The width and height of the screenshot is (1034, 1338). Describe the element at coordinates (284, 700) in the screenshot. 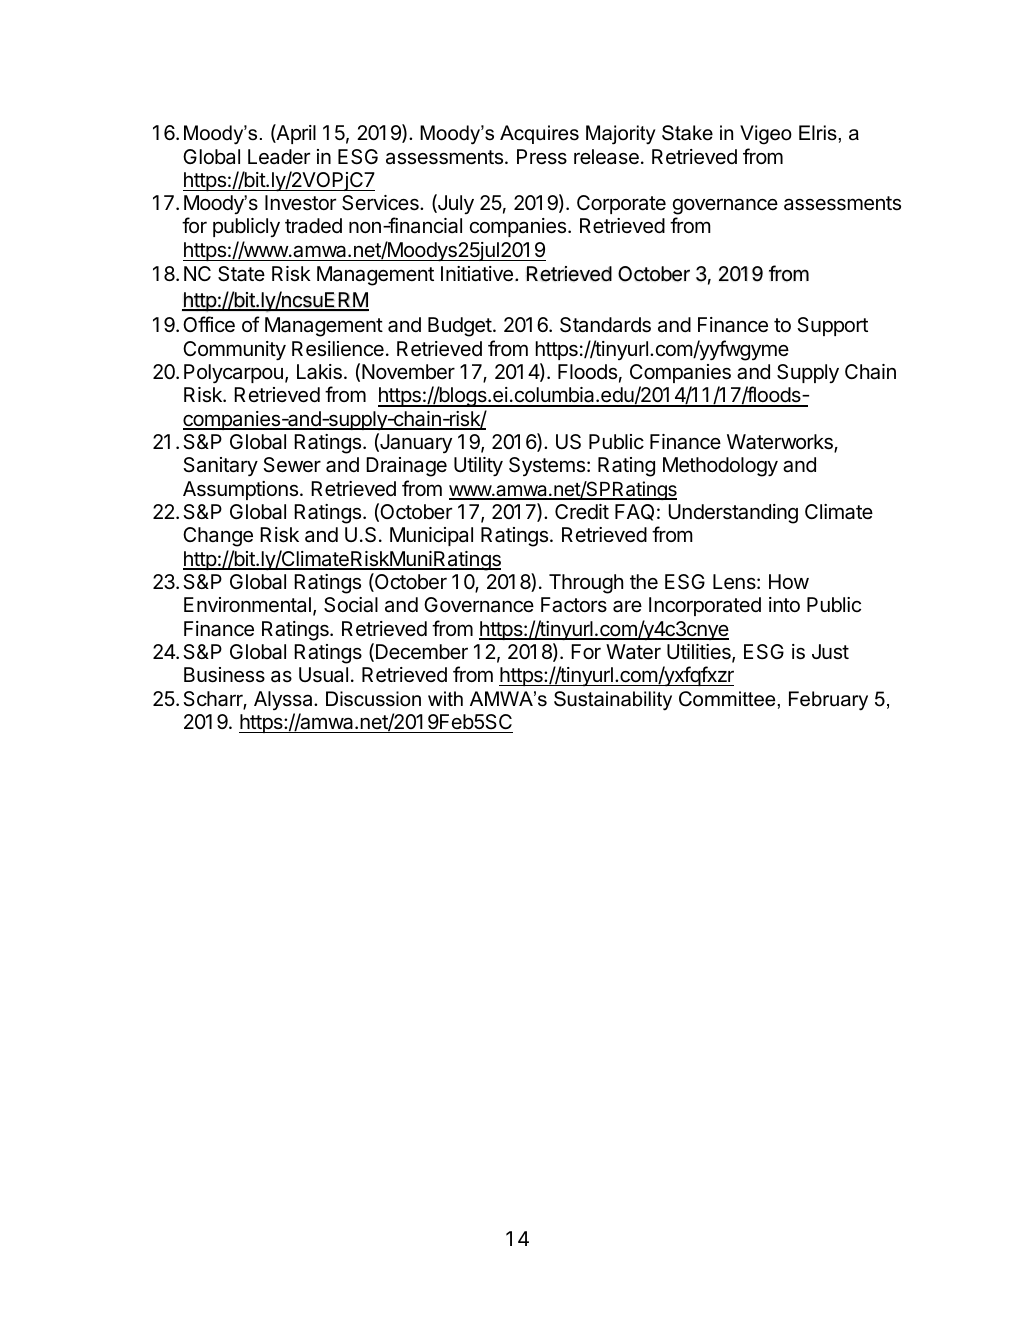

I see `Alyssa` at that location.
